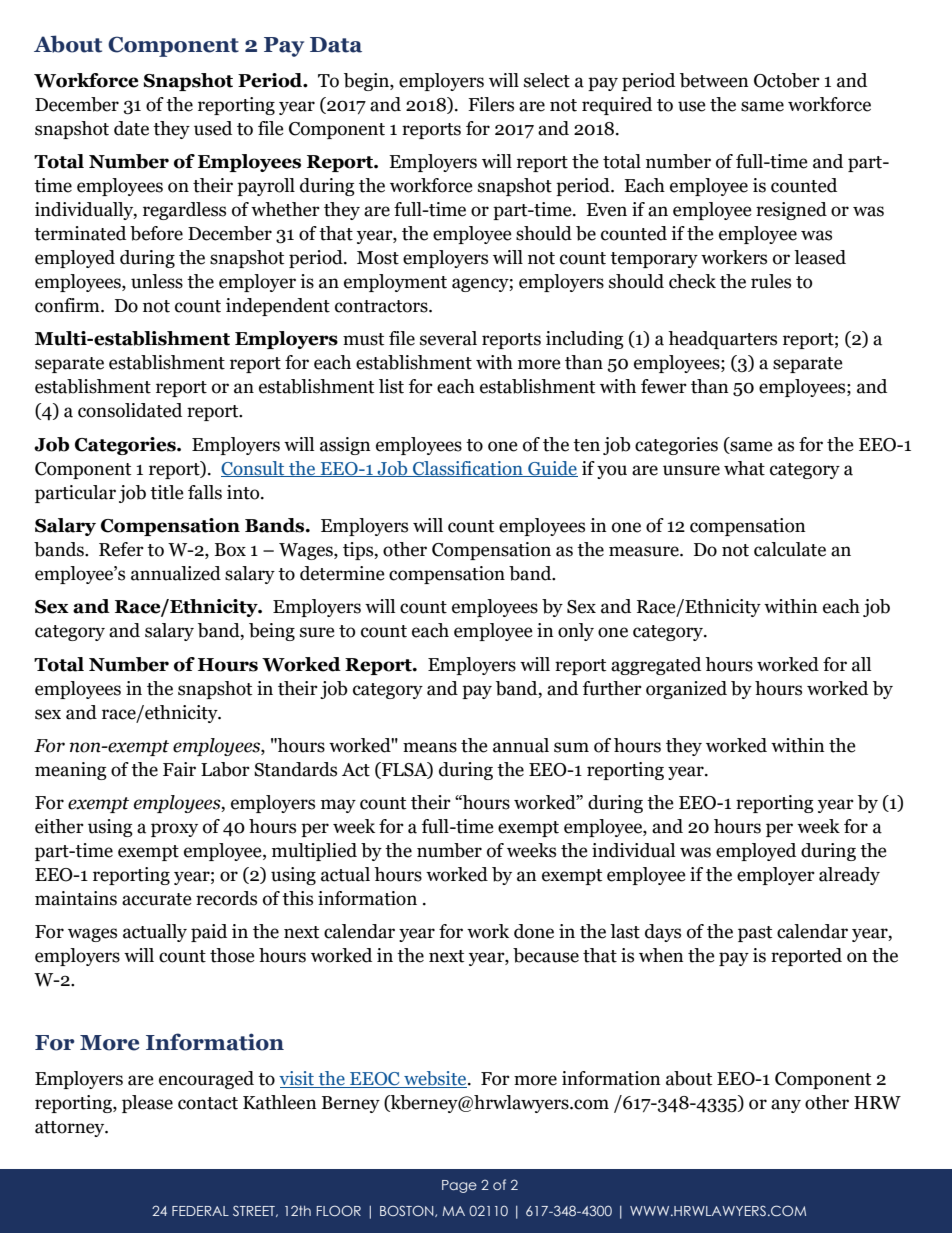  I want to click on select, so click(547, 80).
